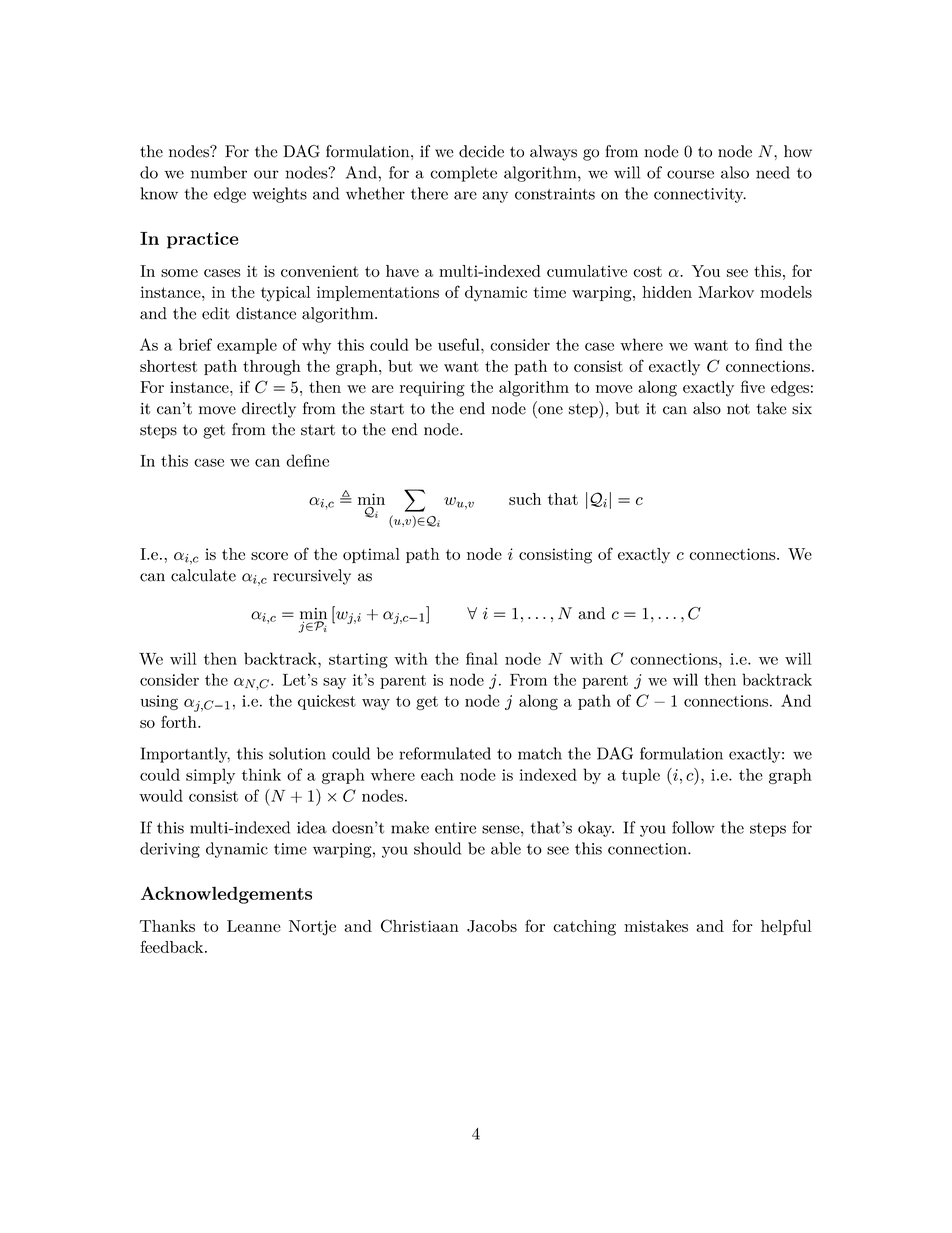 The height and width of the image is (1233, 952). What do you see at coordinates (550, 410) in the image?
I see `one` at bounding box center [550, 410].
